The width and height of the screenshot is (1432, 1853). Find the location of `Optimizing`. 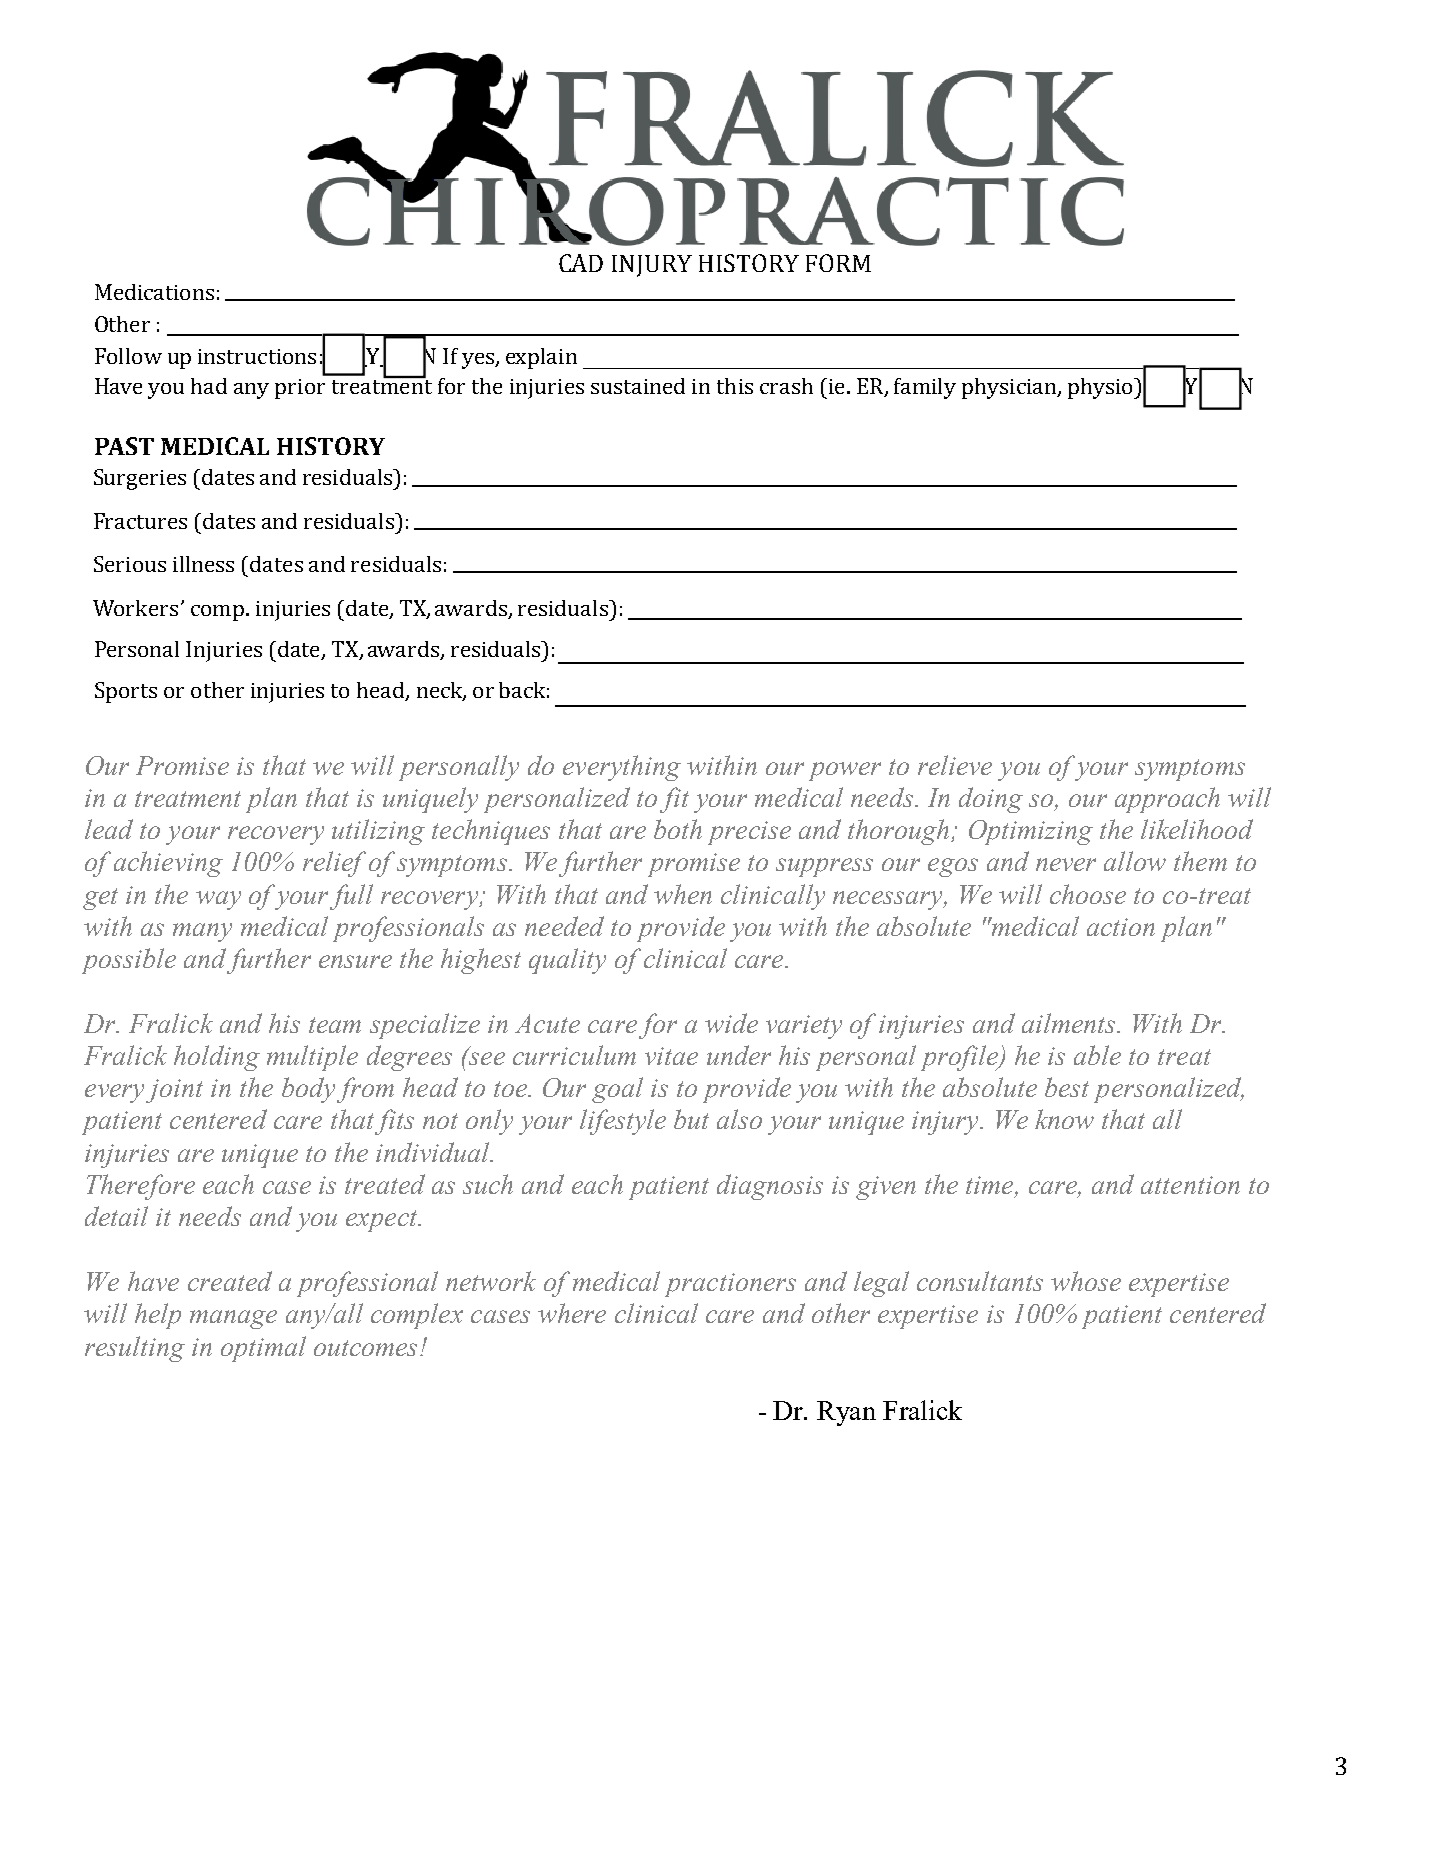

Optimizing is located at coordinates (1031, 832).
